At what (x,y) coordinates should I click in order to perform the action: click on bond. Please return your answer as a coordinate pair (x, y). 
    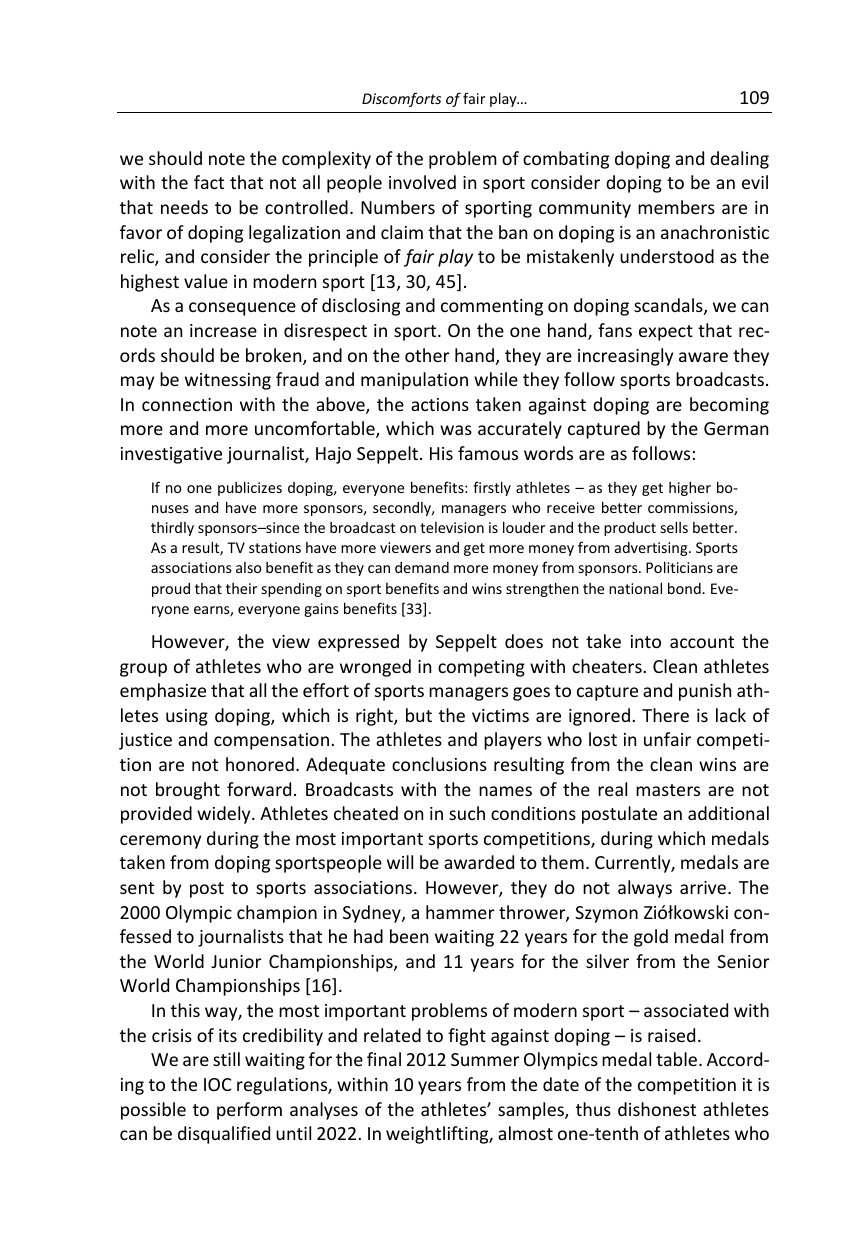
    Looking at the image, I should click on (685, 588).
